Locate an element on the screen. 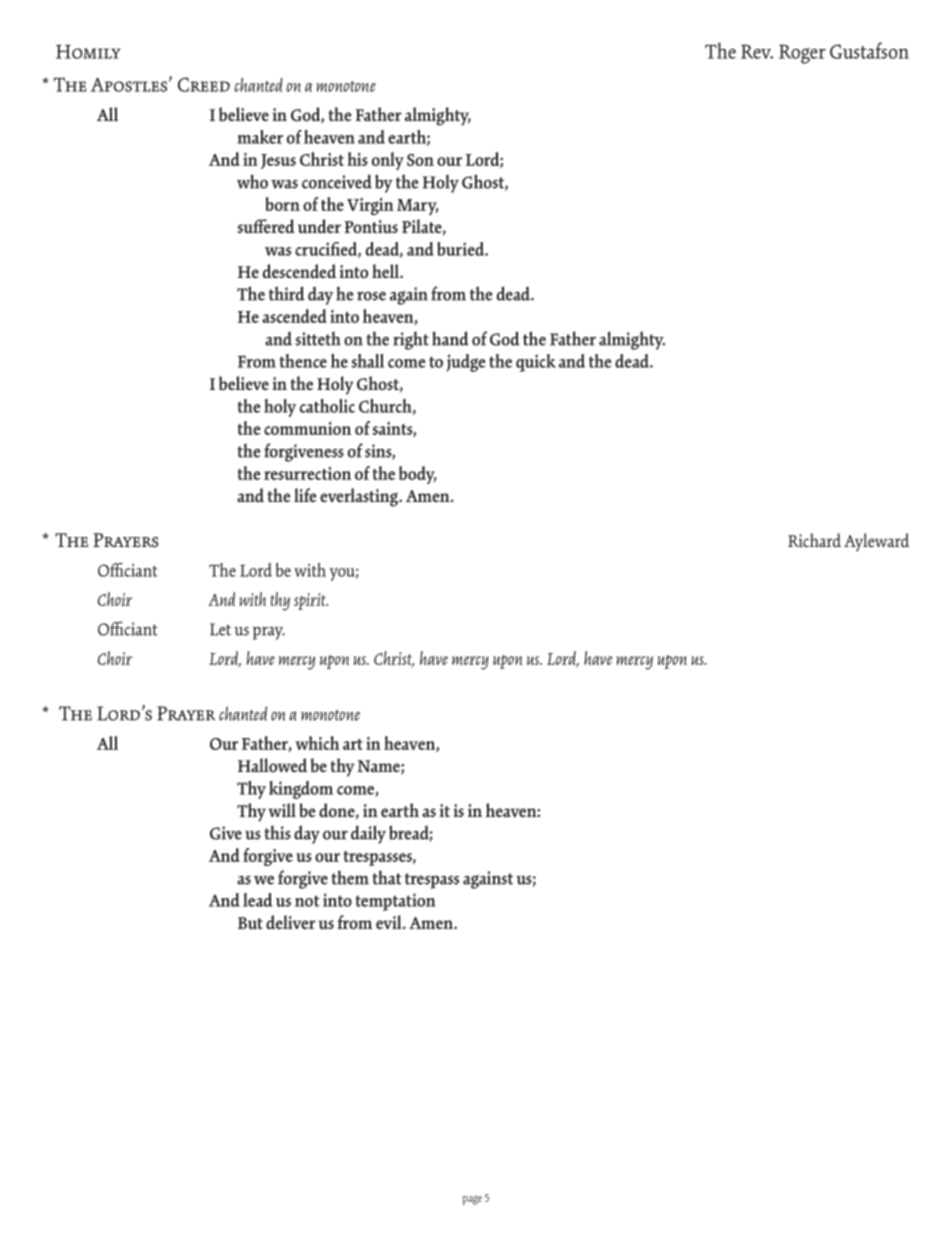 This screenshot has width=952, height=1233. page is located at coordinates (472, 1200).
